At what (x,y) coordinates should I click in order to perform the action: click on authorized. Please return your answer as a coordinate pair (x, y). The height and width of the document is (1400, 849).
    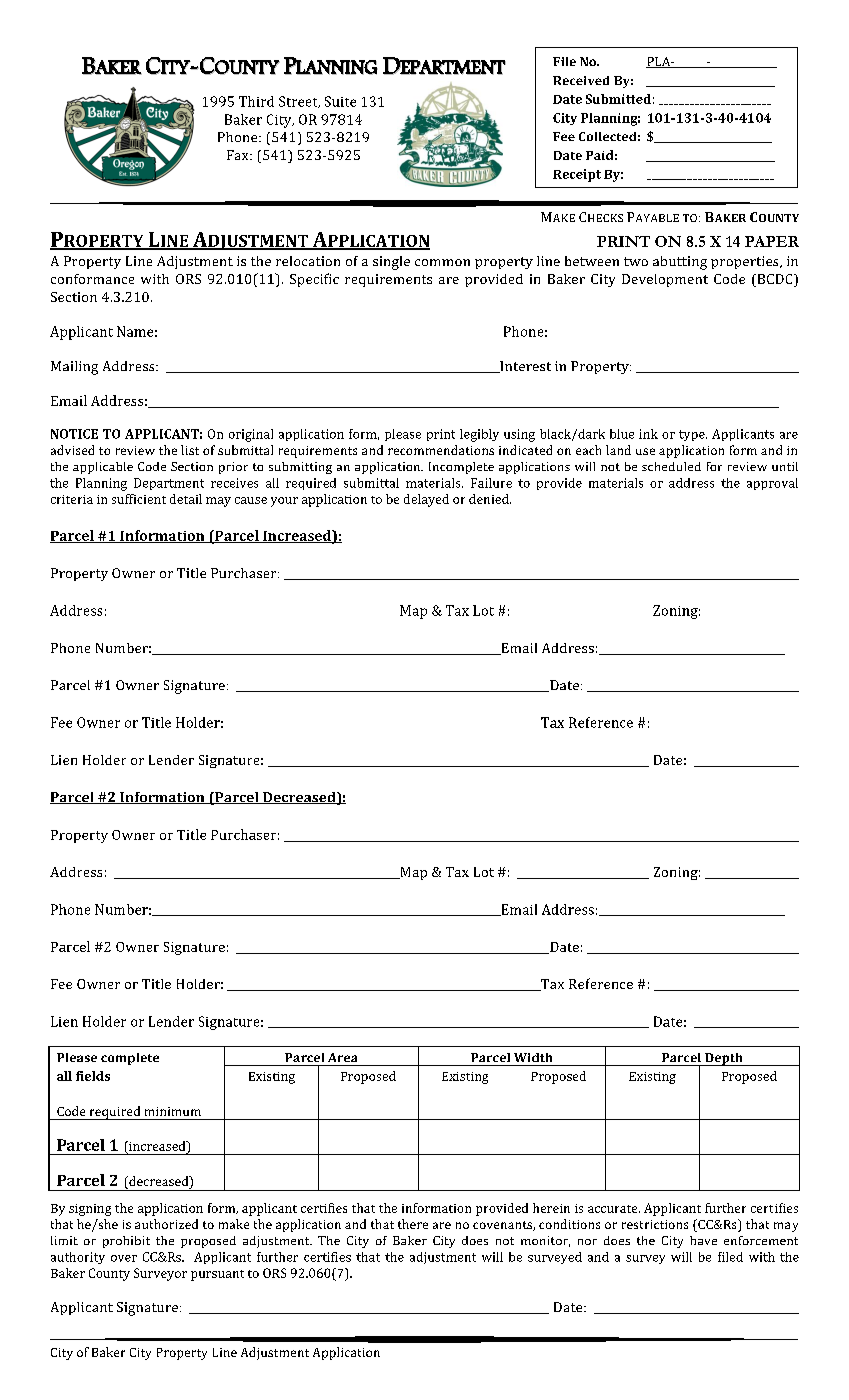
    Looking at the image, I should click on (166, 1224).
